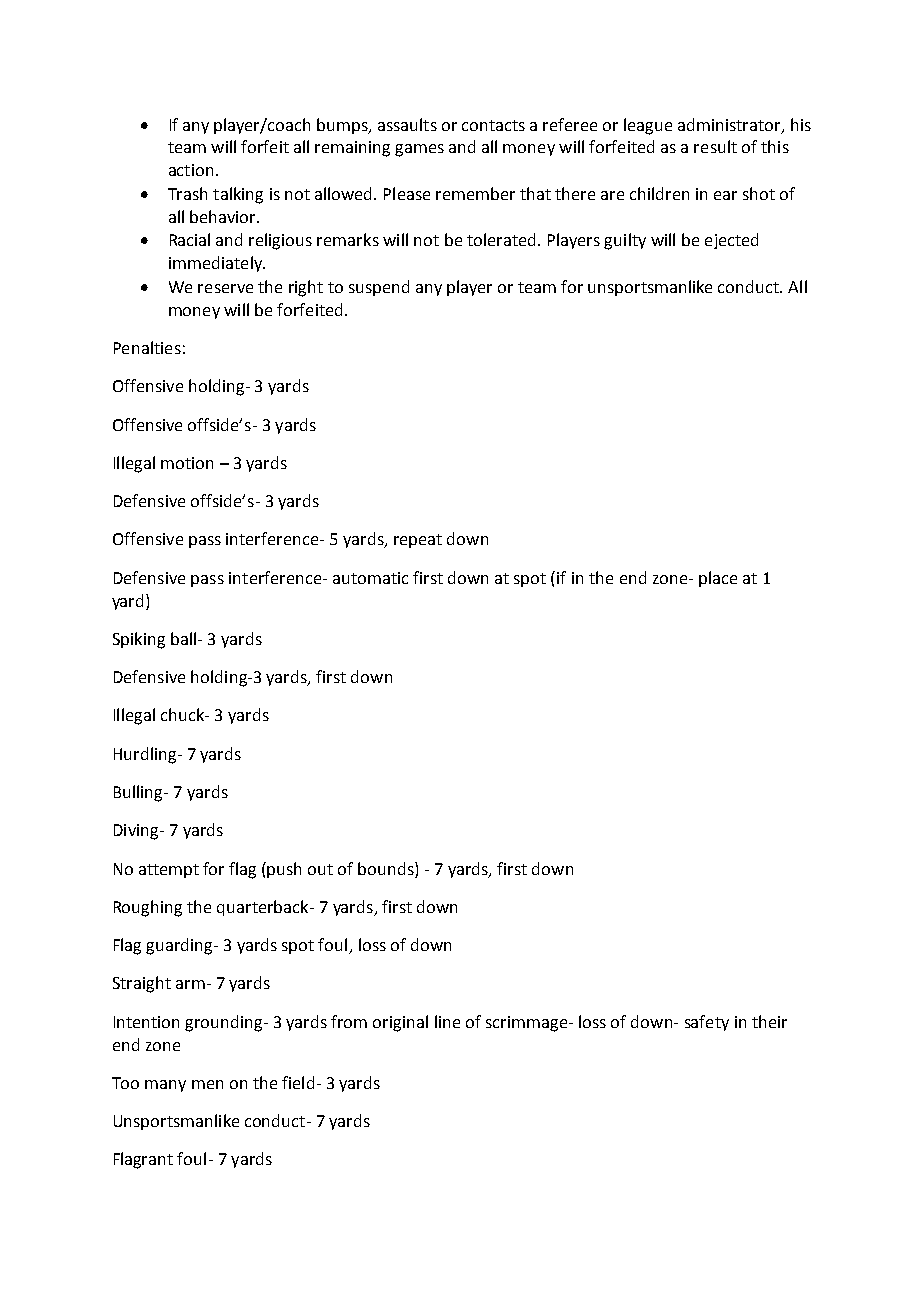 Image resolution: width=924 pixels, height=1308 pixels. I want to click on line, so click(447, 1021).
